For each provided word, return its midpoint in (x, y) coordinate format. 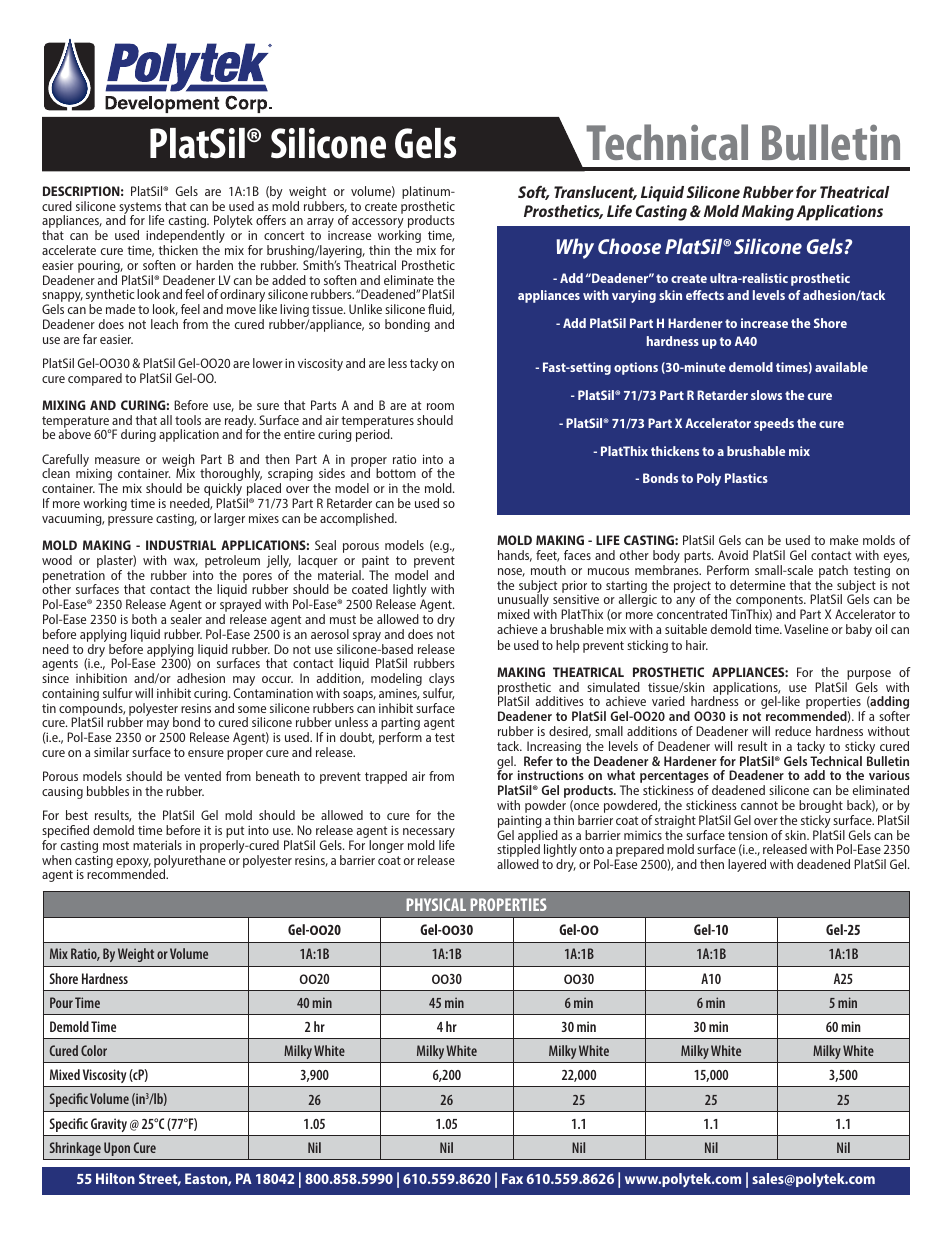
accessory (378, 224)
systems (140, 209)
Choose (629, 246)
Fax (512, 1178)
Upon (117, 1149)
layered (747, 865)
